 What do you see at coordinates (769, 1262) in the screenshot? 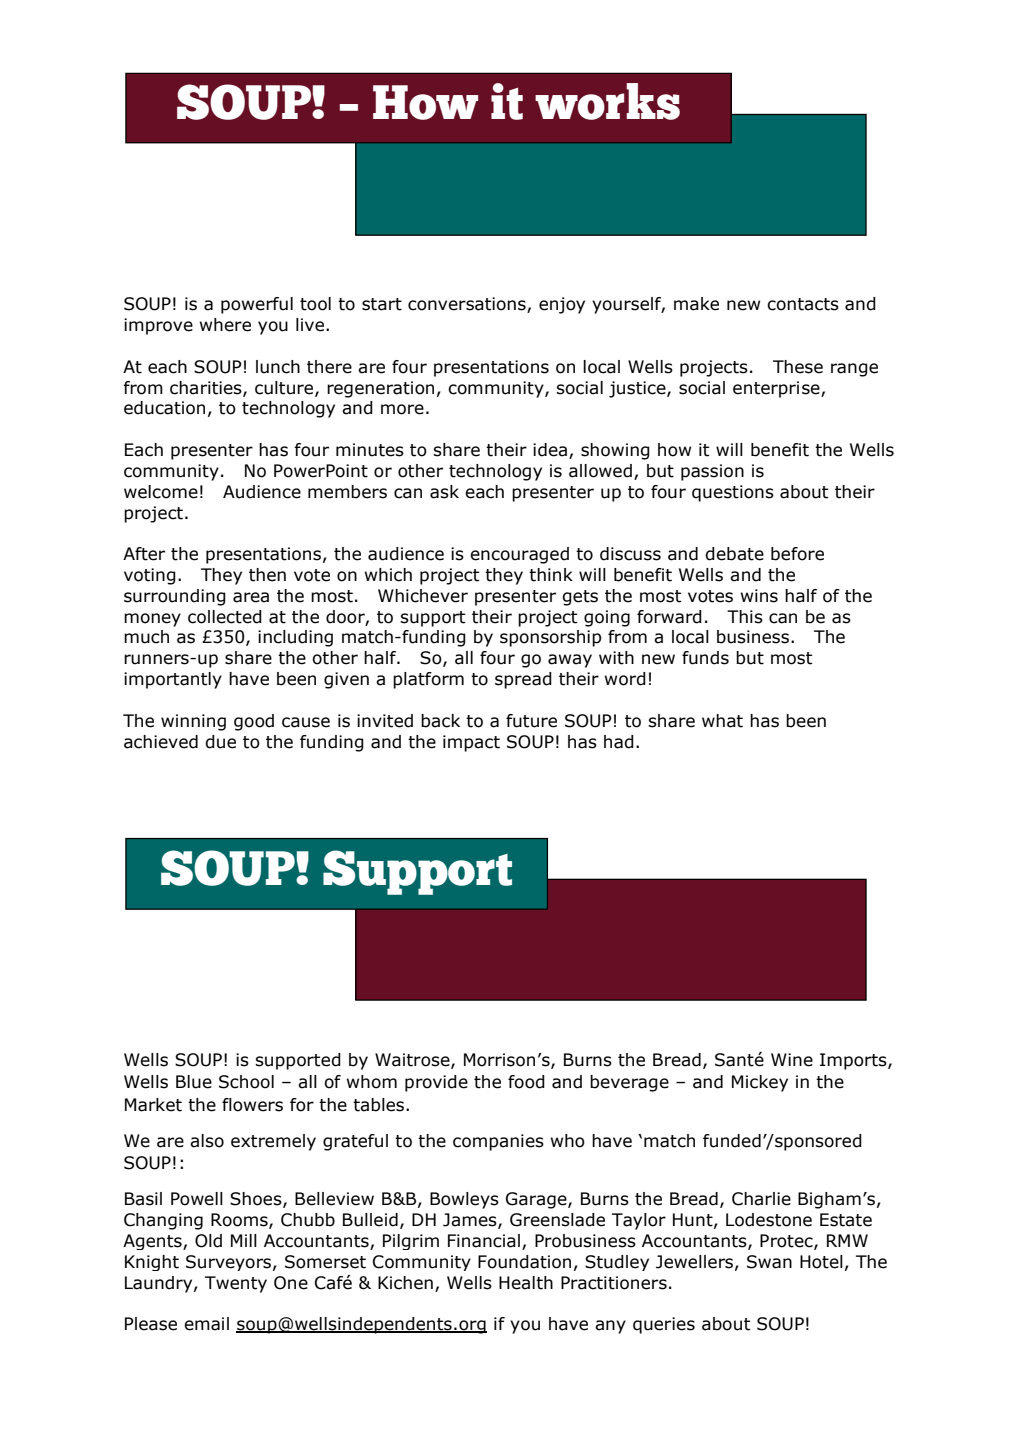
I see `Swan` at bounding box center [769, 1262].
